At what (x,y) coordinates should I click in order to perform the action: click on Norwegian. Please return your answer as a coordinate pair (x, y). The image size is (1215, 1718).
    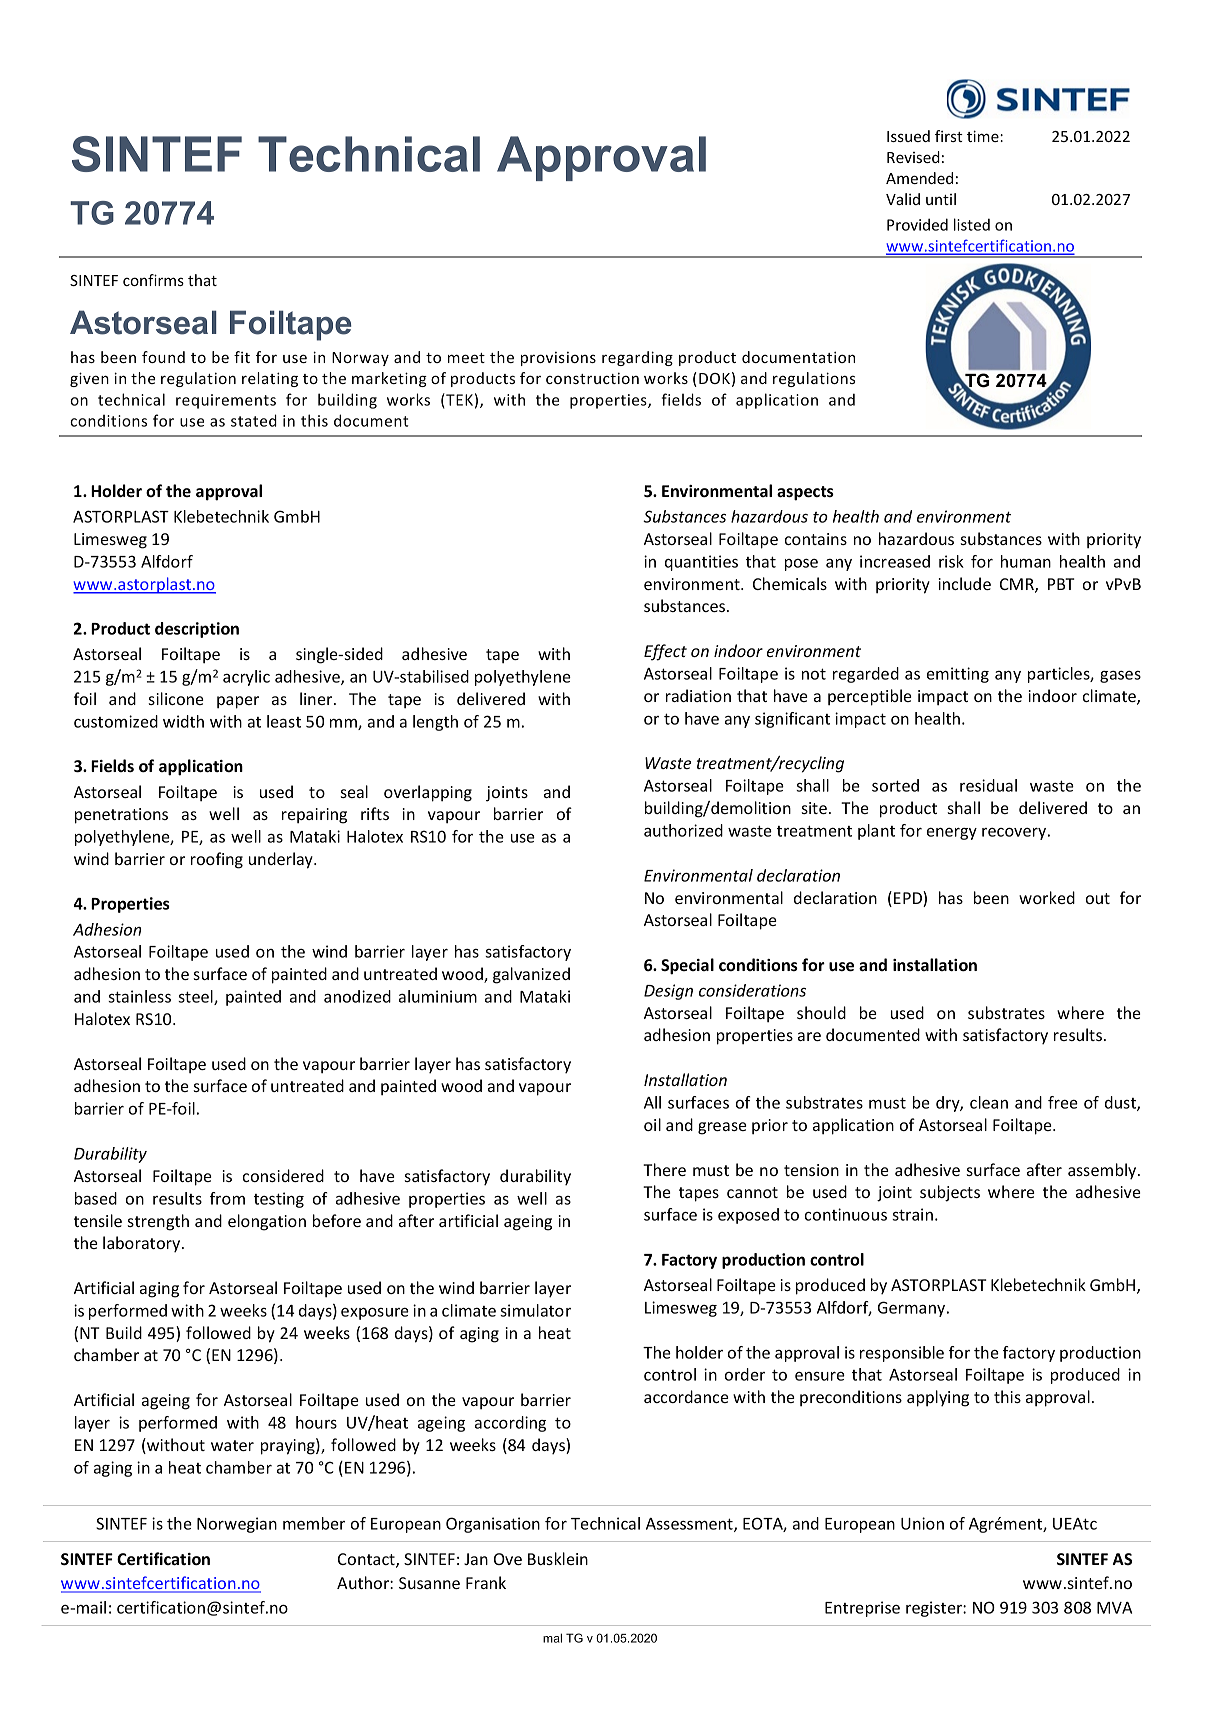
    Looking at the image, I should click on (237, 1525).
